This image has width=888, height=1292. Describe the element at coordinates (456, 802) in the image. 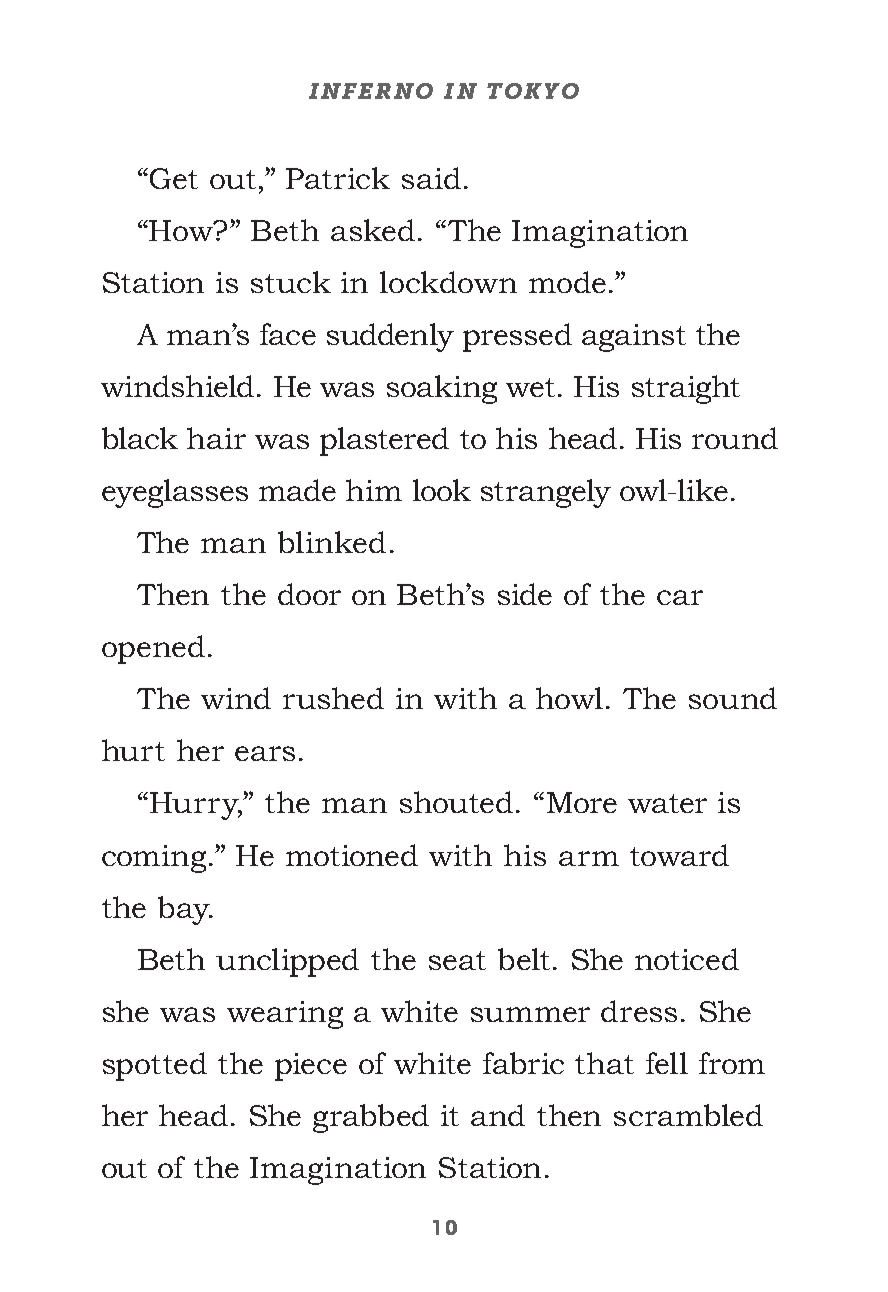

I see `shouted` at that location.
